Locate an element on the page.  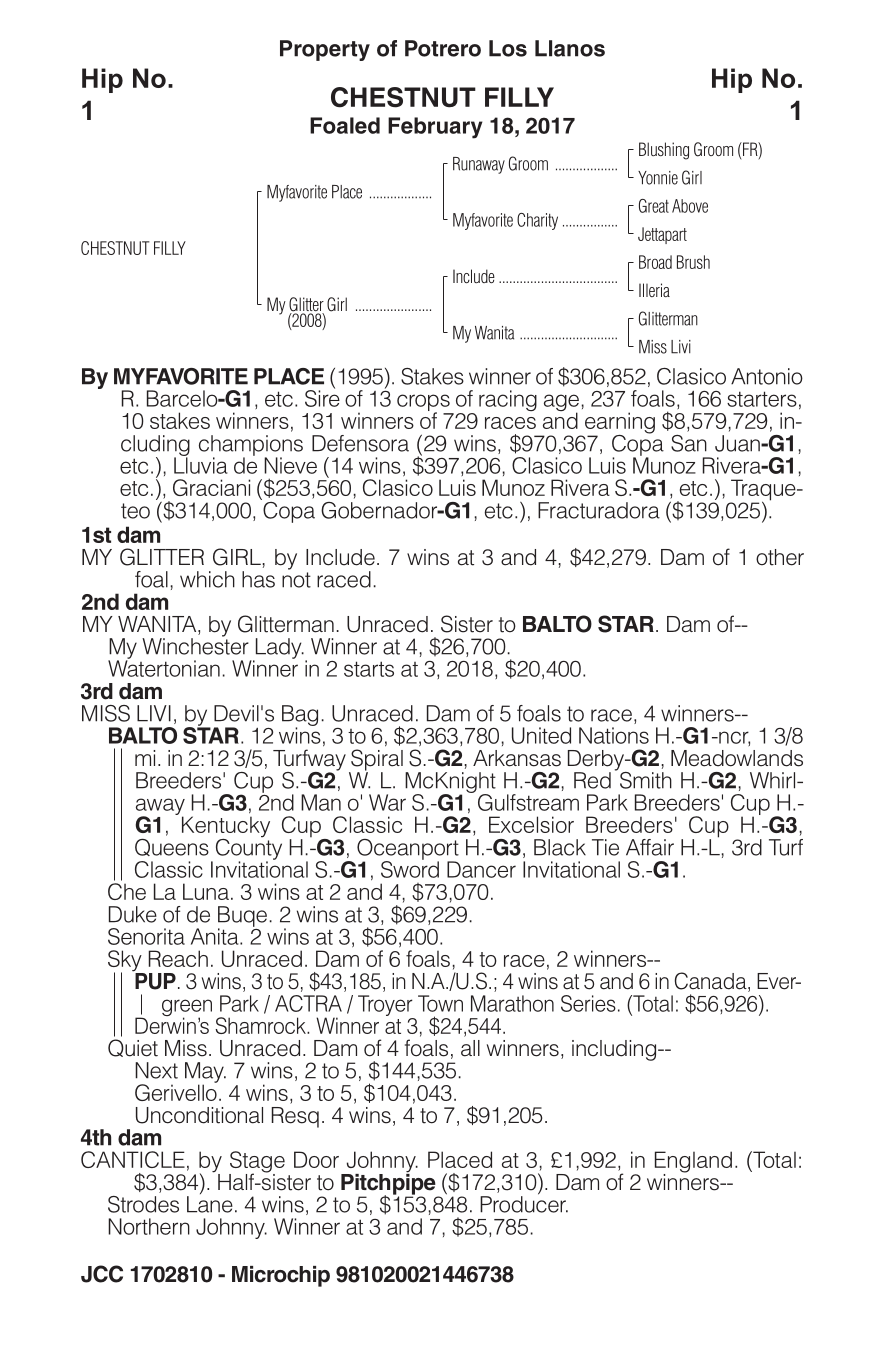
Lane is located at coordinates (210, 1204).
